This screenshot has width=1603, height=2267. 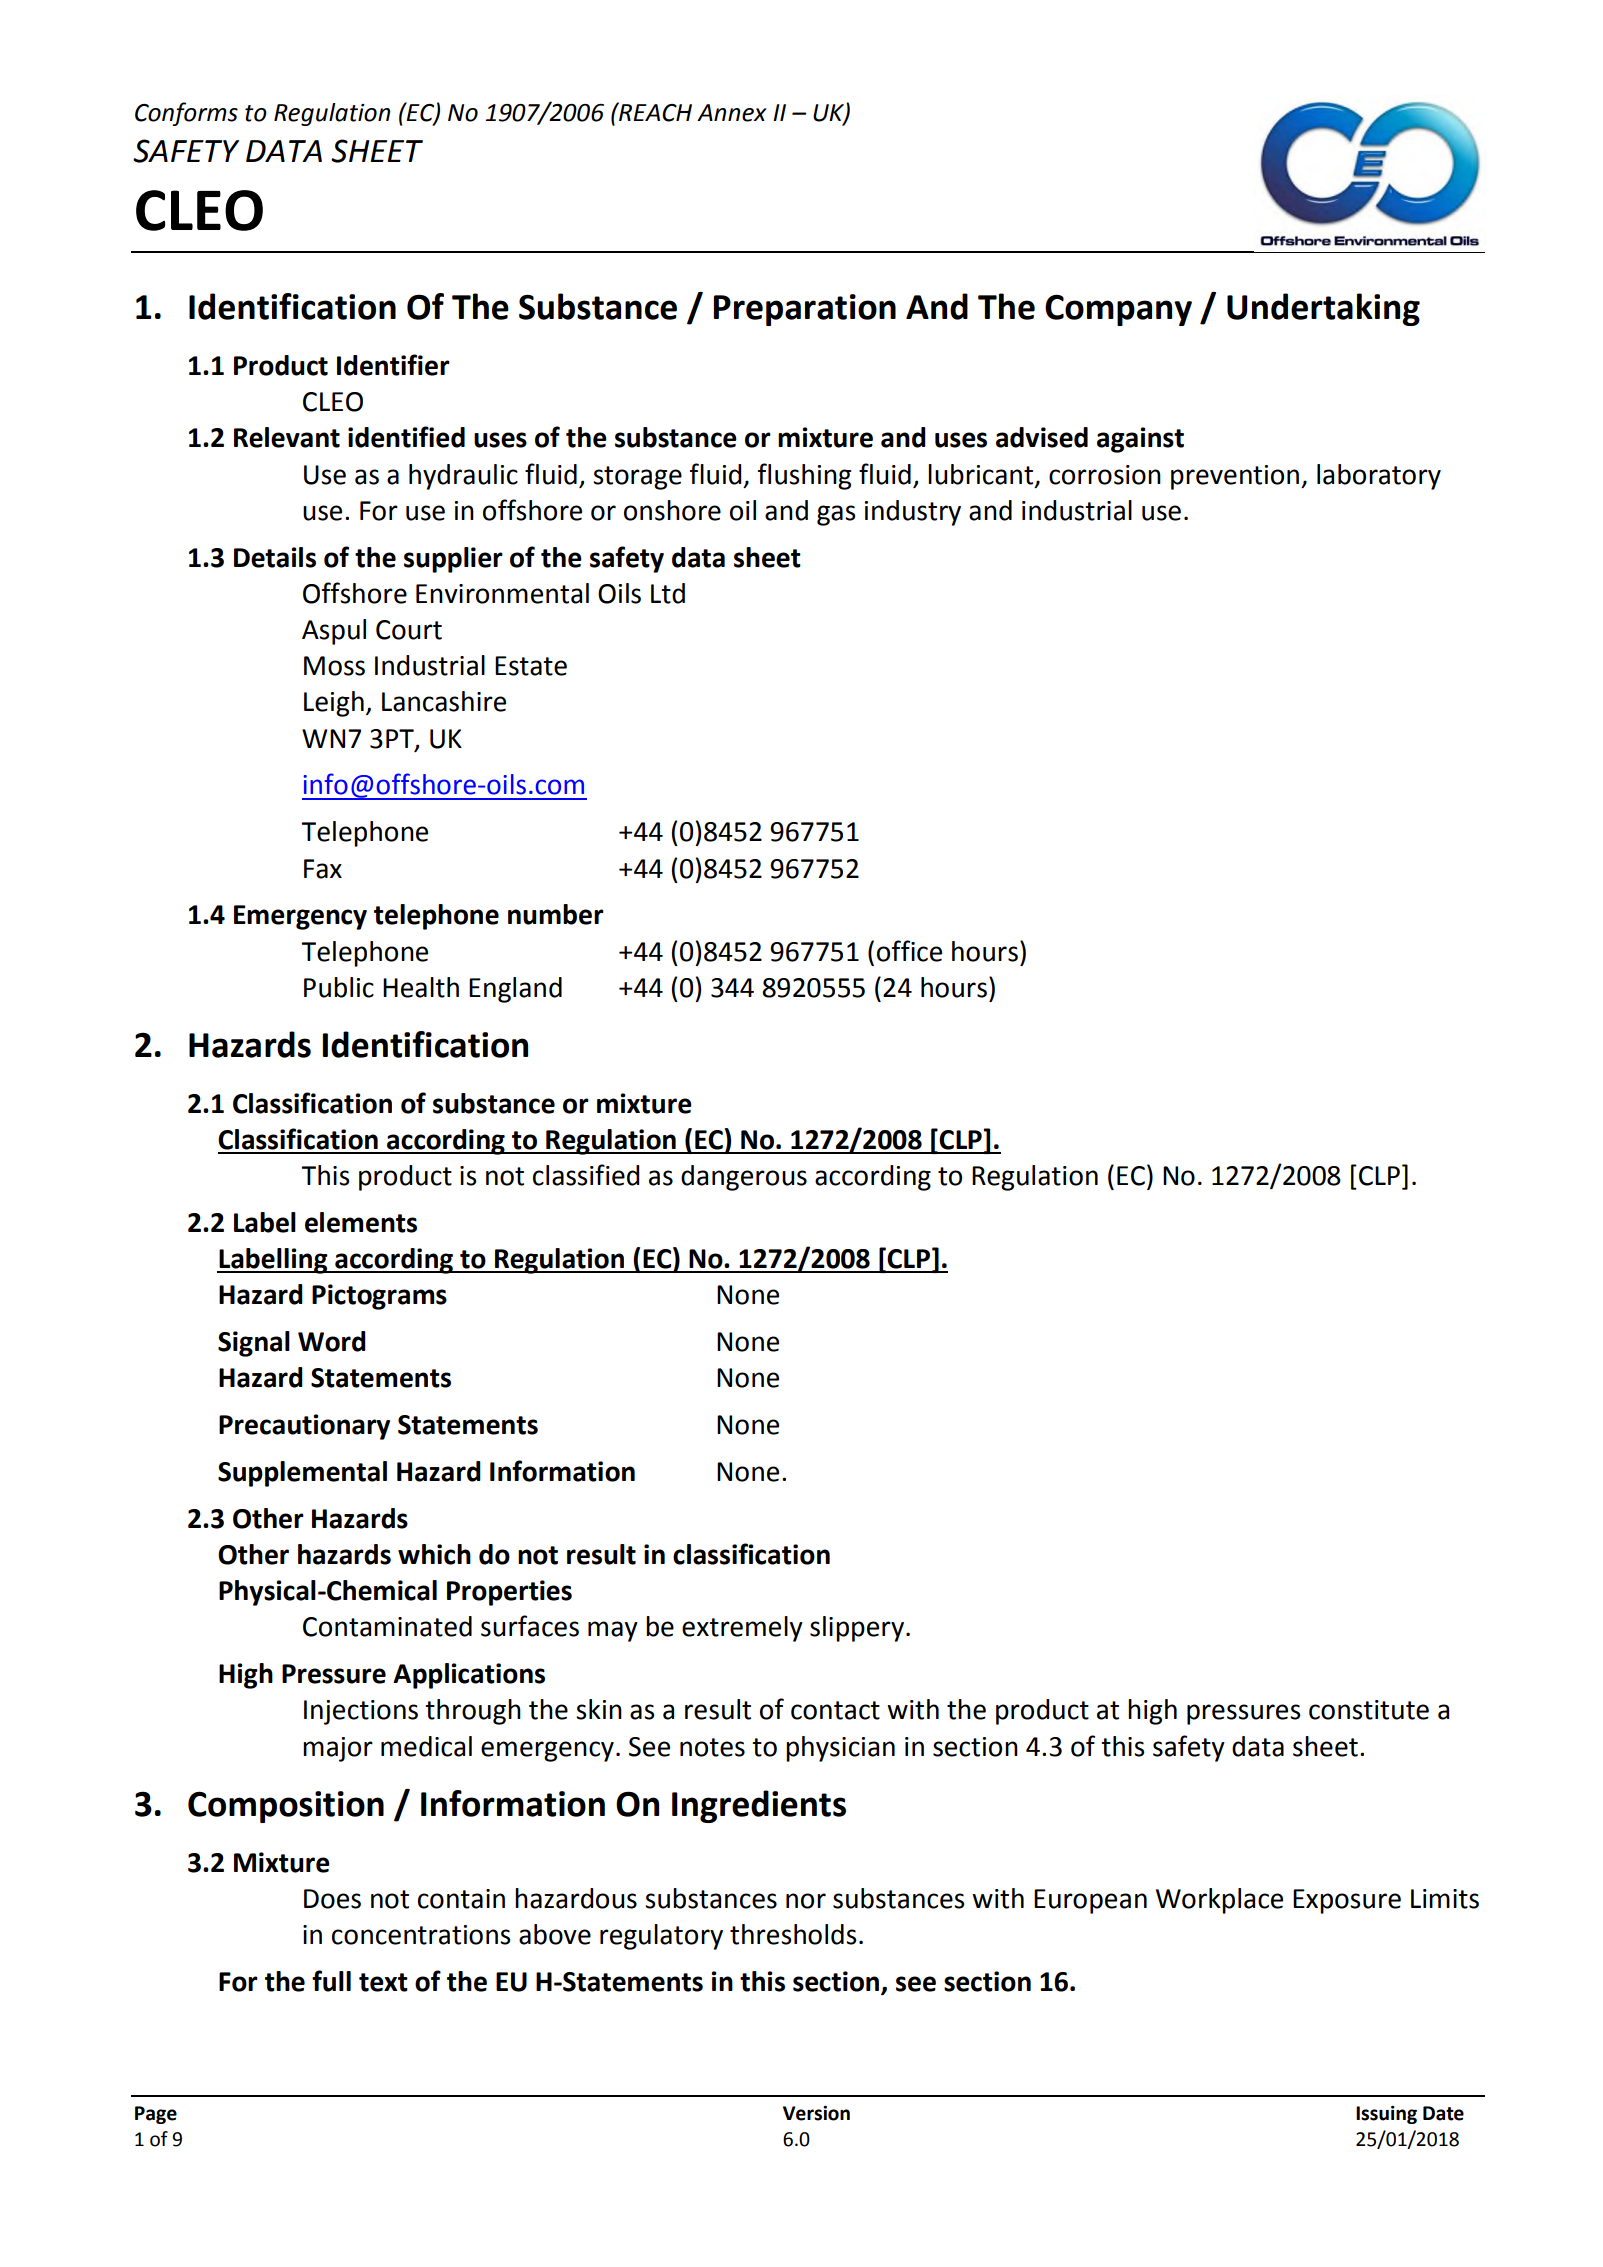 What do you see at coordinates (1386, 2115) in the screenshot?
I see `Issuing` at bounding box center [1386, 2115].
